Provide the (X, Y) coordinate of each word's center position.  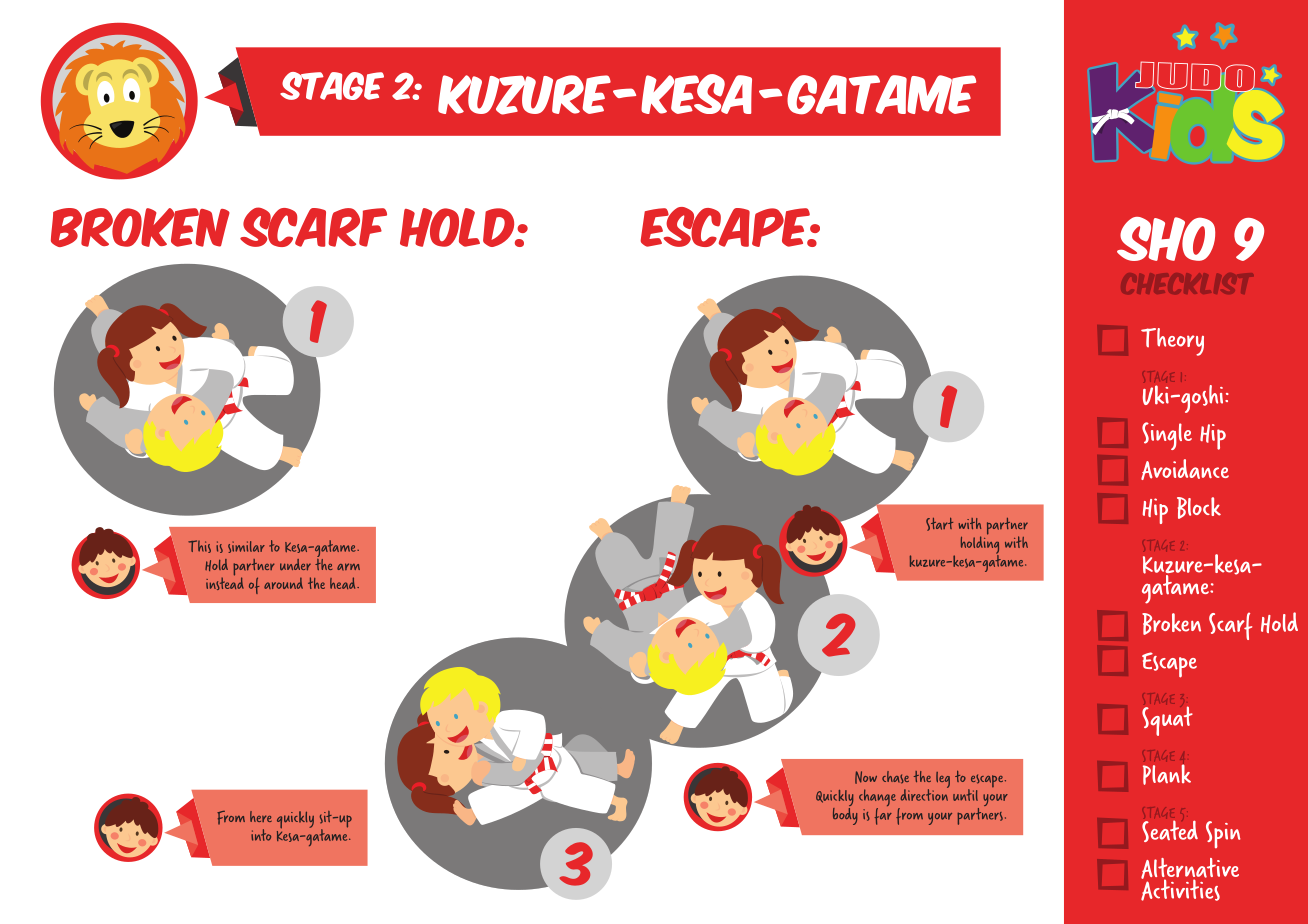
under (295, 565)
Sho (1166, 239)
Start (939, 524)
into (261, 835)
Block (1199, 508)
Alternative (1190, 869)
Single (1167, 436)
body (845, 815)
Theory (1172, 342)
